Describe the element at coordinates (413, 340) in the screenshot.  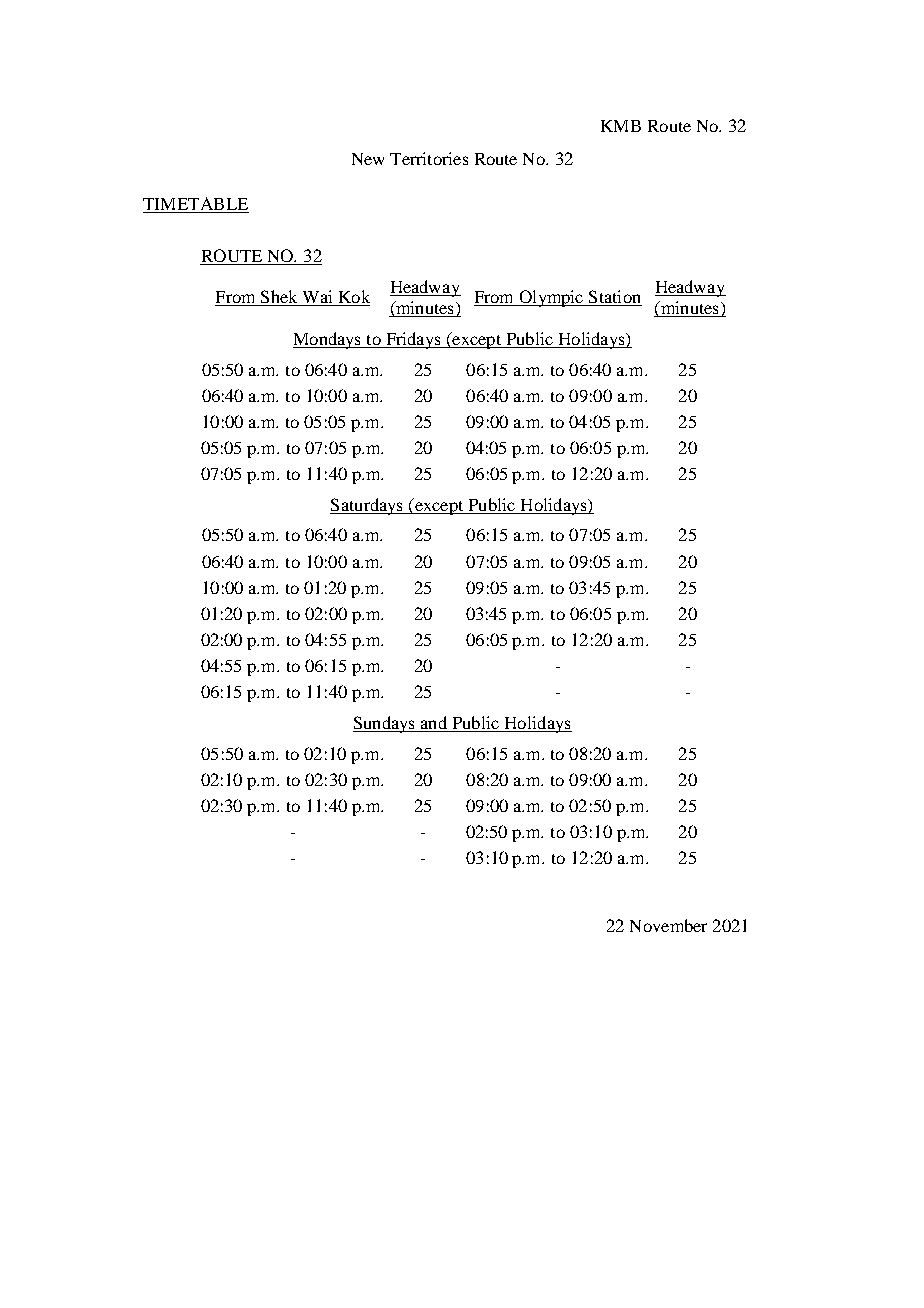
I see `Fridays` at that location.
